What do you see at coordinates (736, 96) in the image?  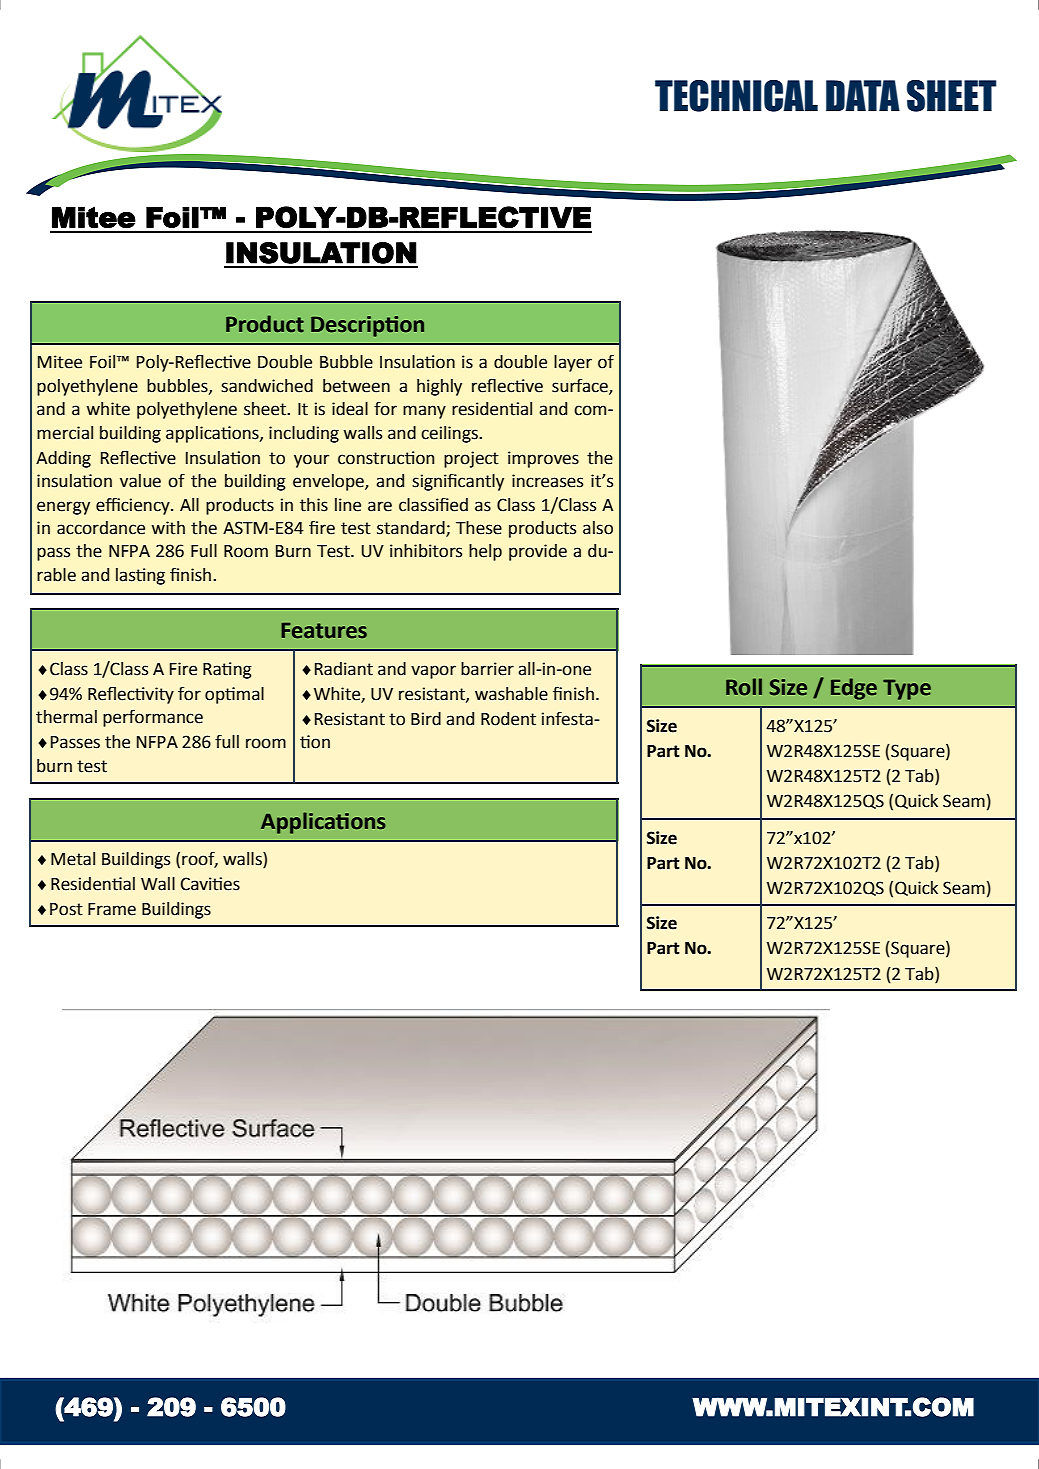 I see `TECHNICAL` at bounding box center [736, 96].
